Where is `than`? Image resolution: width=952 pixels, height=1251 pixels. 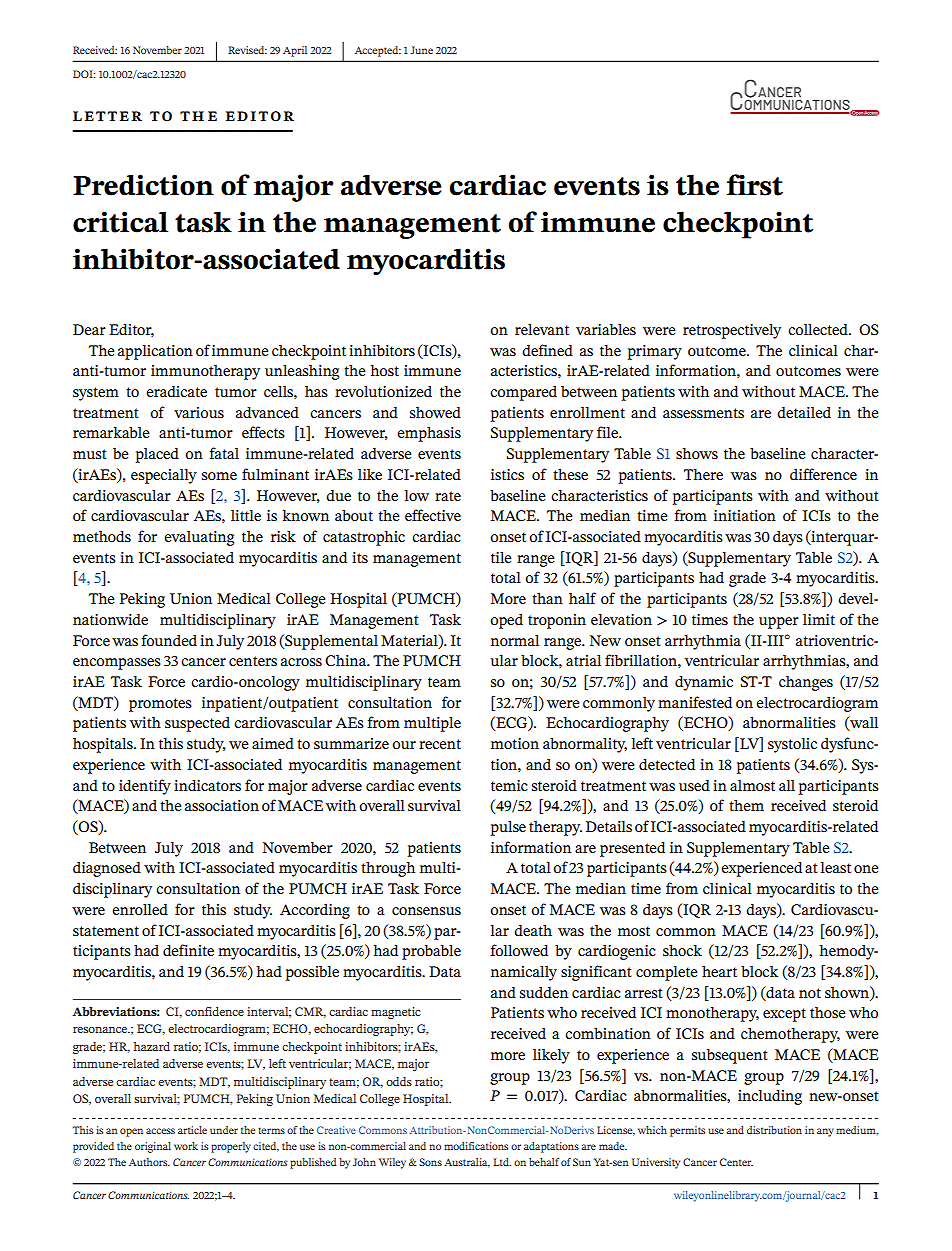 than is located at coordinates (547, 598).
